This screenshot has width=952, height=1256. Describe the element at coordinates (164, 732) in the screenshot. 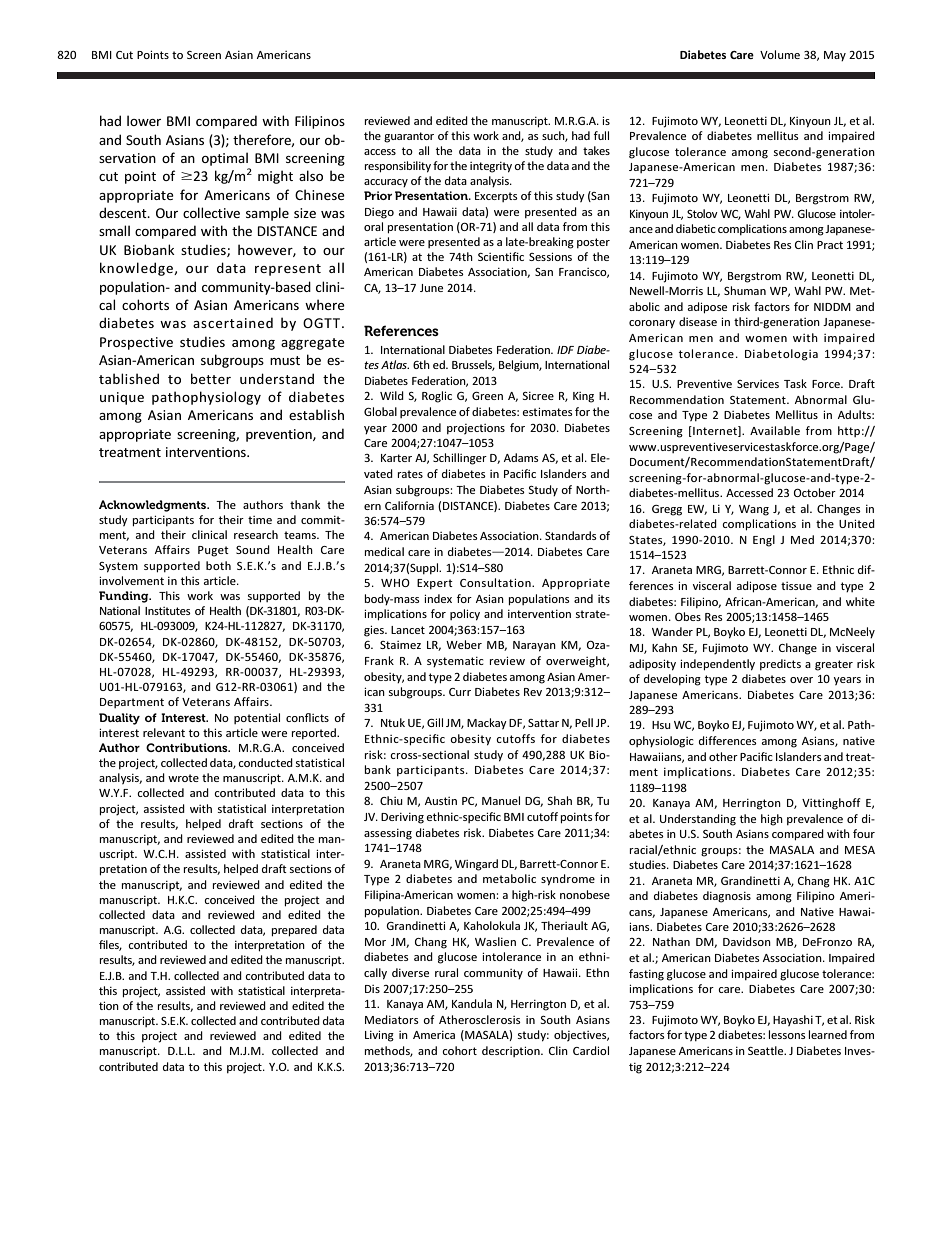

I see `relevant` at that location.
